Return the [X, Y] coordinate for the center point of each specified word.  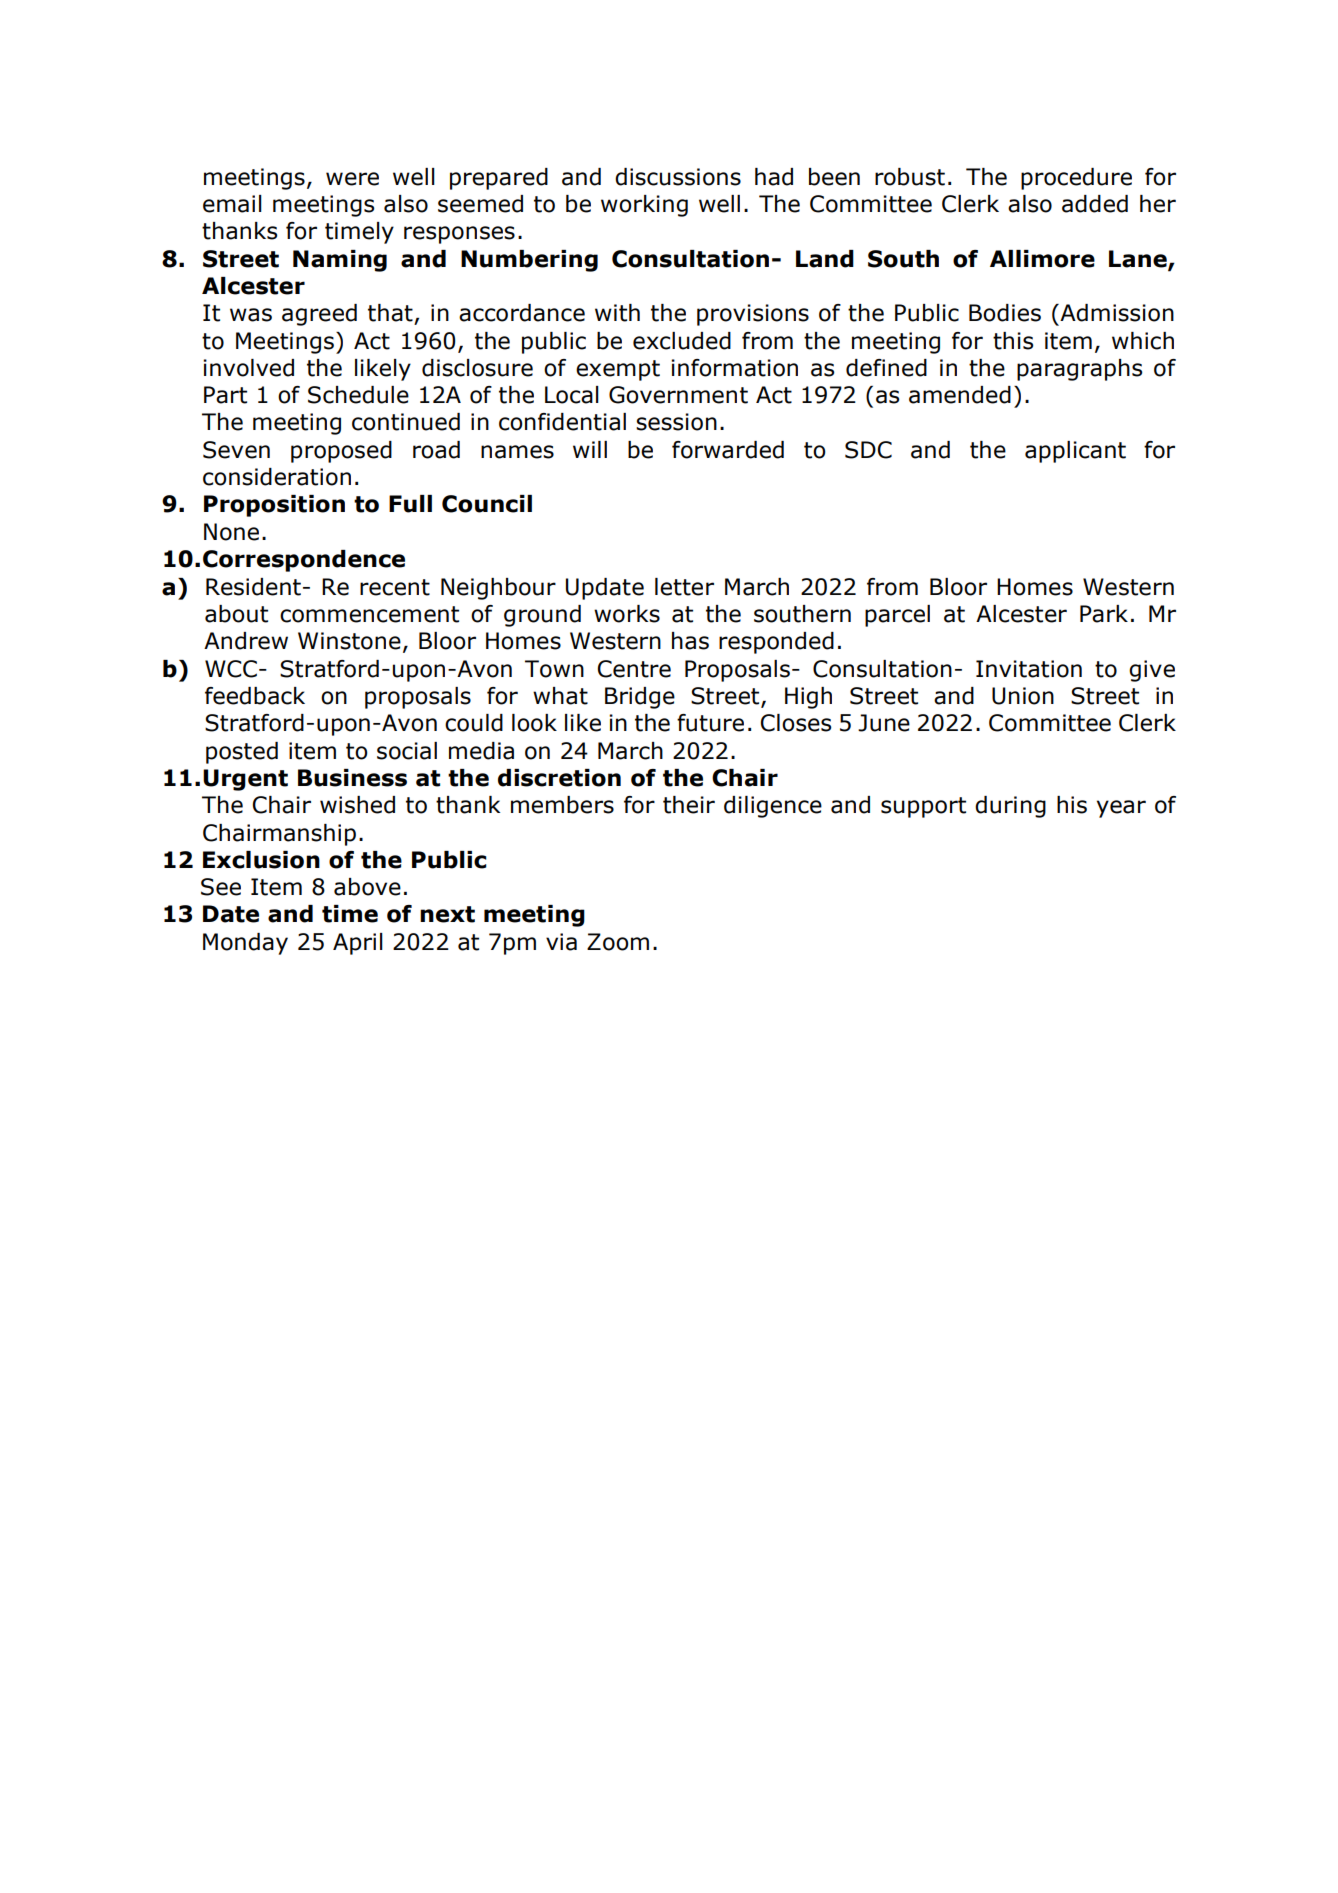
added [1095, 204]
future [710, 723]
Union [1023, 696]
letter [684, 587]
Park [1104, 614]
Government [678, 395]
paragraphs [1079, 370]
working [644, 206]
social [407, 751]
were [352, 179]
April [358, 944]
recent [395, 587]
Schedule [358, 395]
